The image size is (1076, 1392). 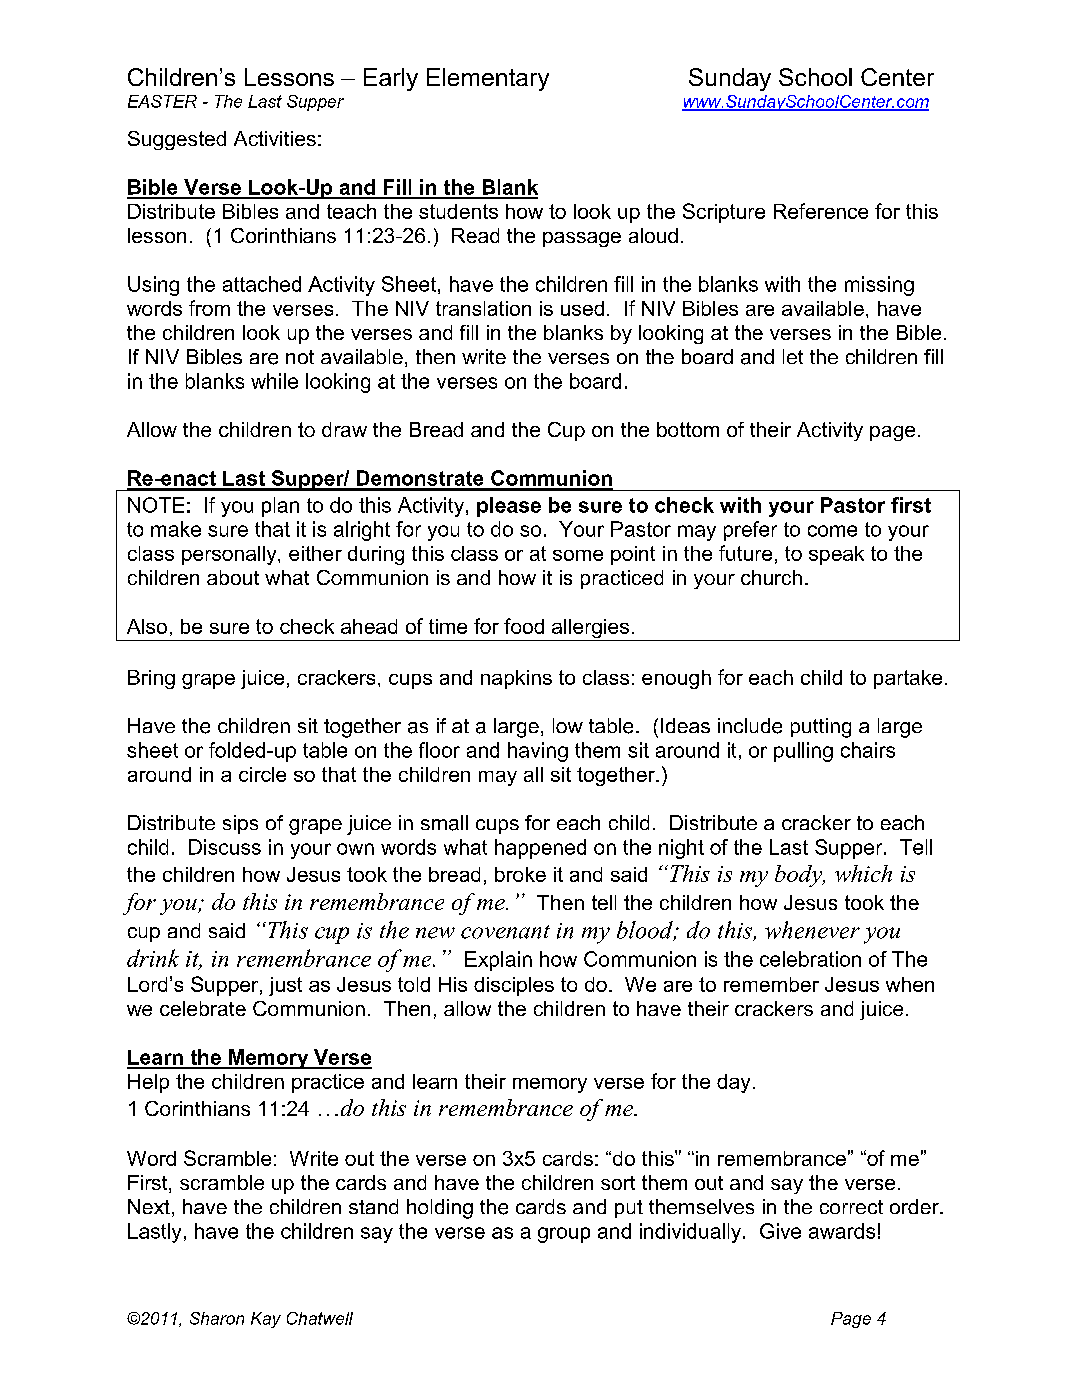 What do you see at coordinates (509, 507) in the screenshot?
I see `please` at bounding box center [509, 507].
